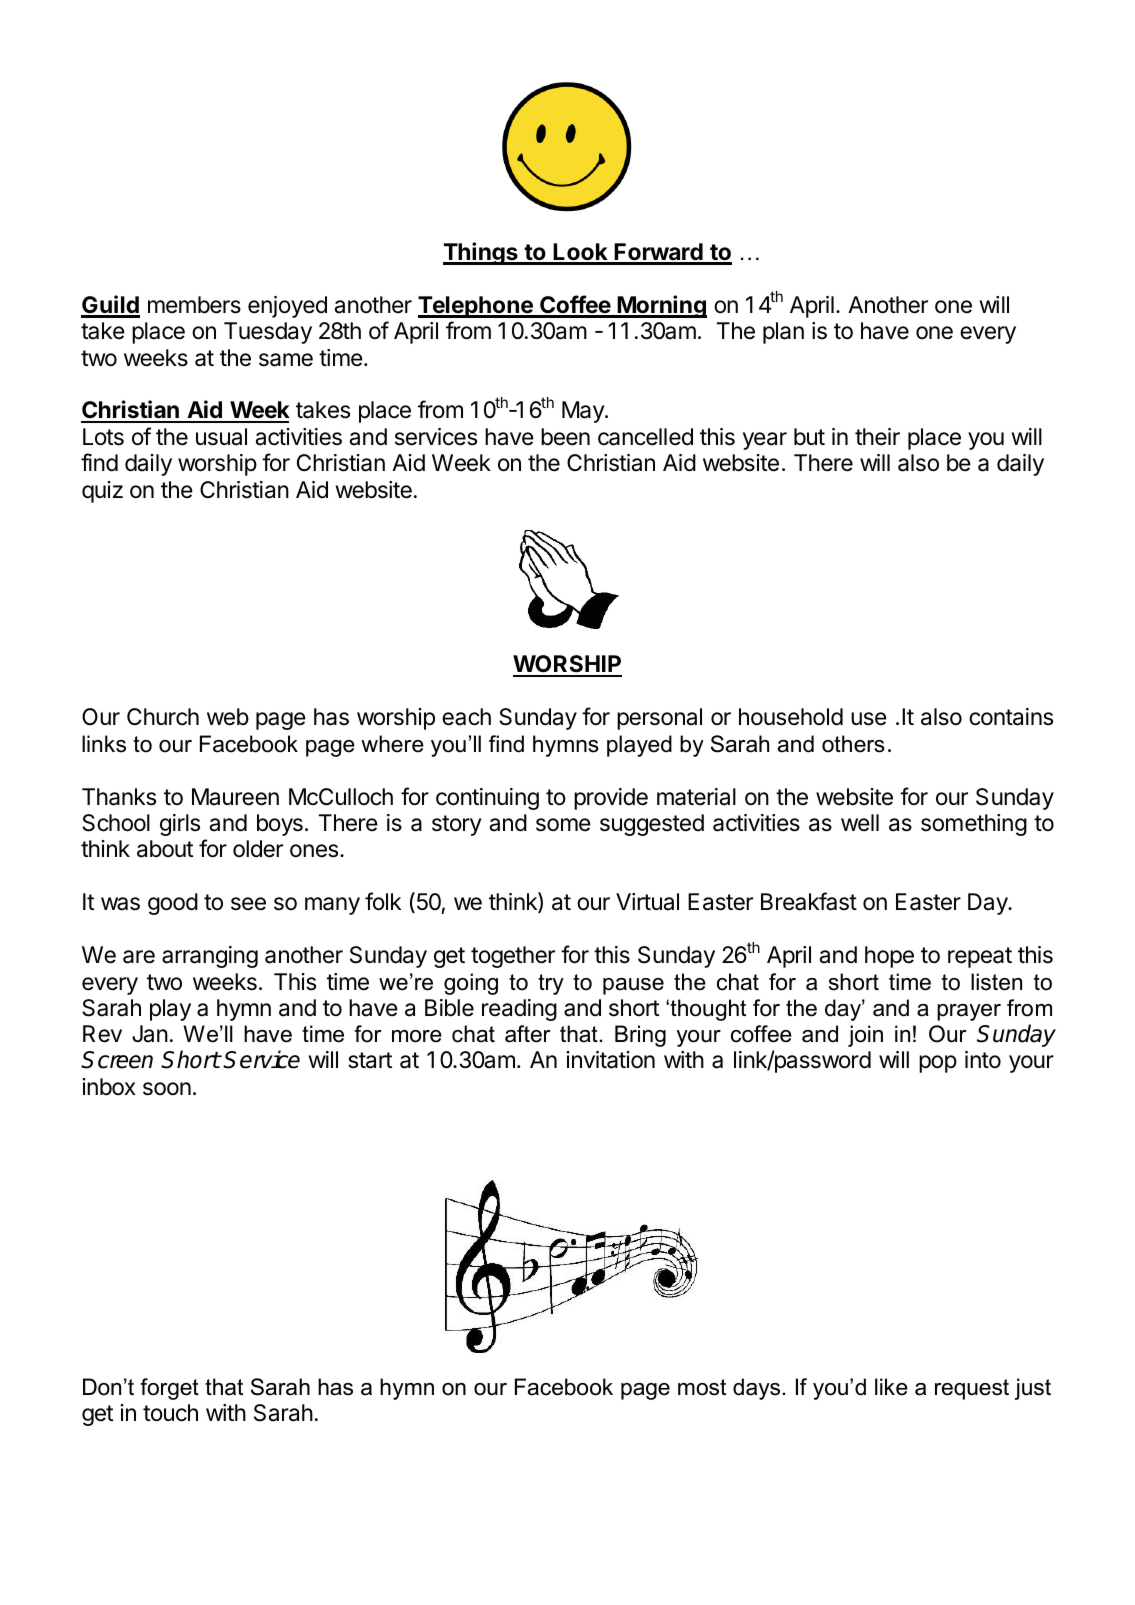 The image size is (1135, 1605). Describe the element at coordinates (180, 825) in the document. I see `girls` at that location.
